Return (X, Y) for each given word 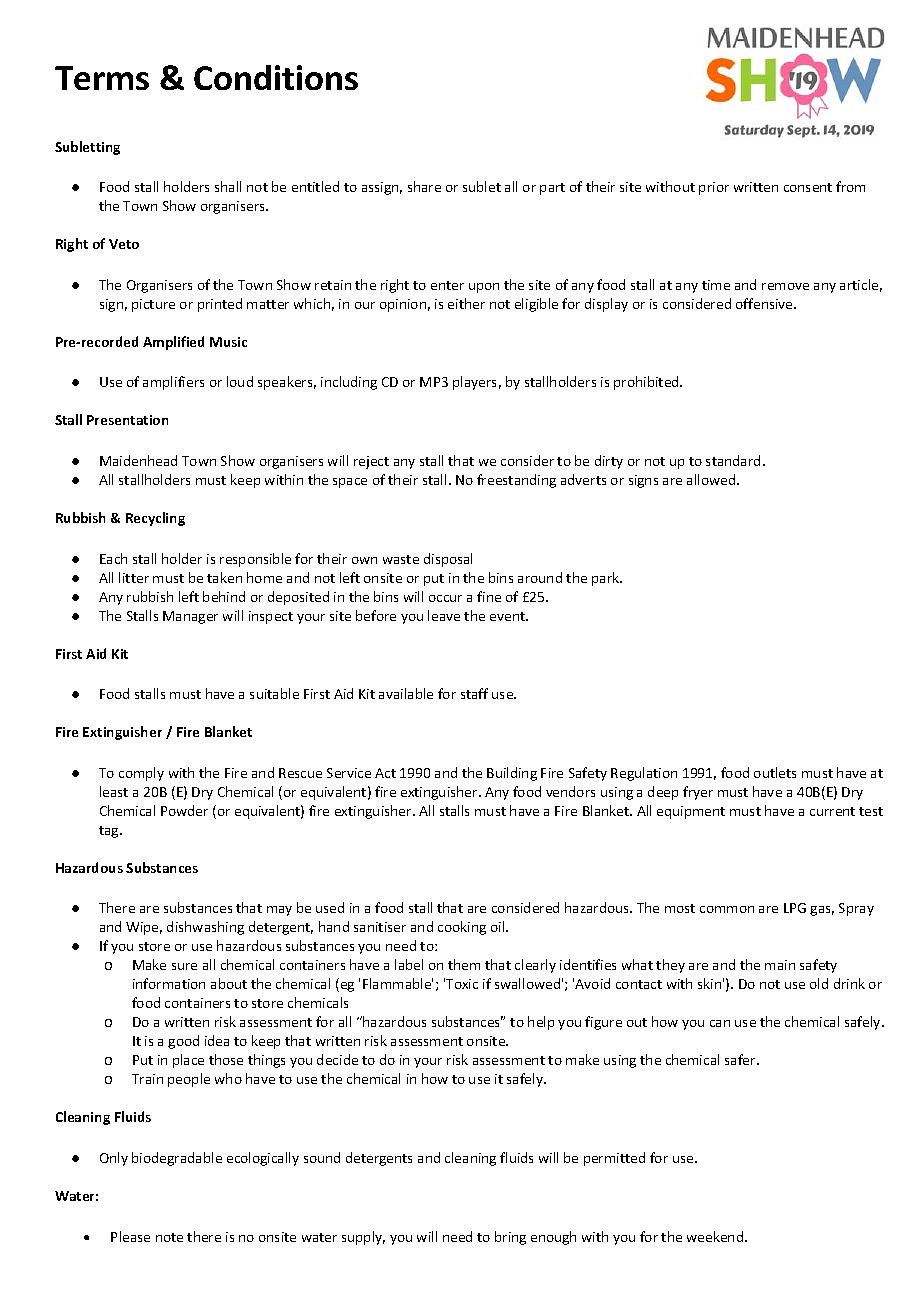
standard (733, 460)
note (169, 1237)
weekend (716, 1236)
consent (808, 187)
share (424, 186)
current (832, 811)
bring (510, 1238)
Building (512, 774)
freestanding (516, 481)
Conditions (276, 77)
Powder (184, 810)
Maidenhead (138, 460)
